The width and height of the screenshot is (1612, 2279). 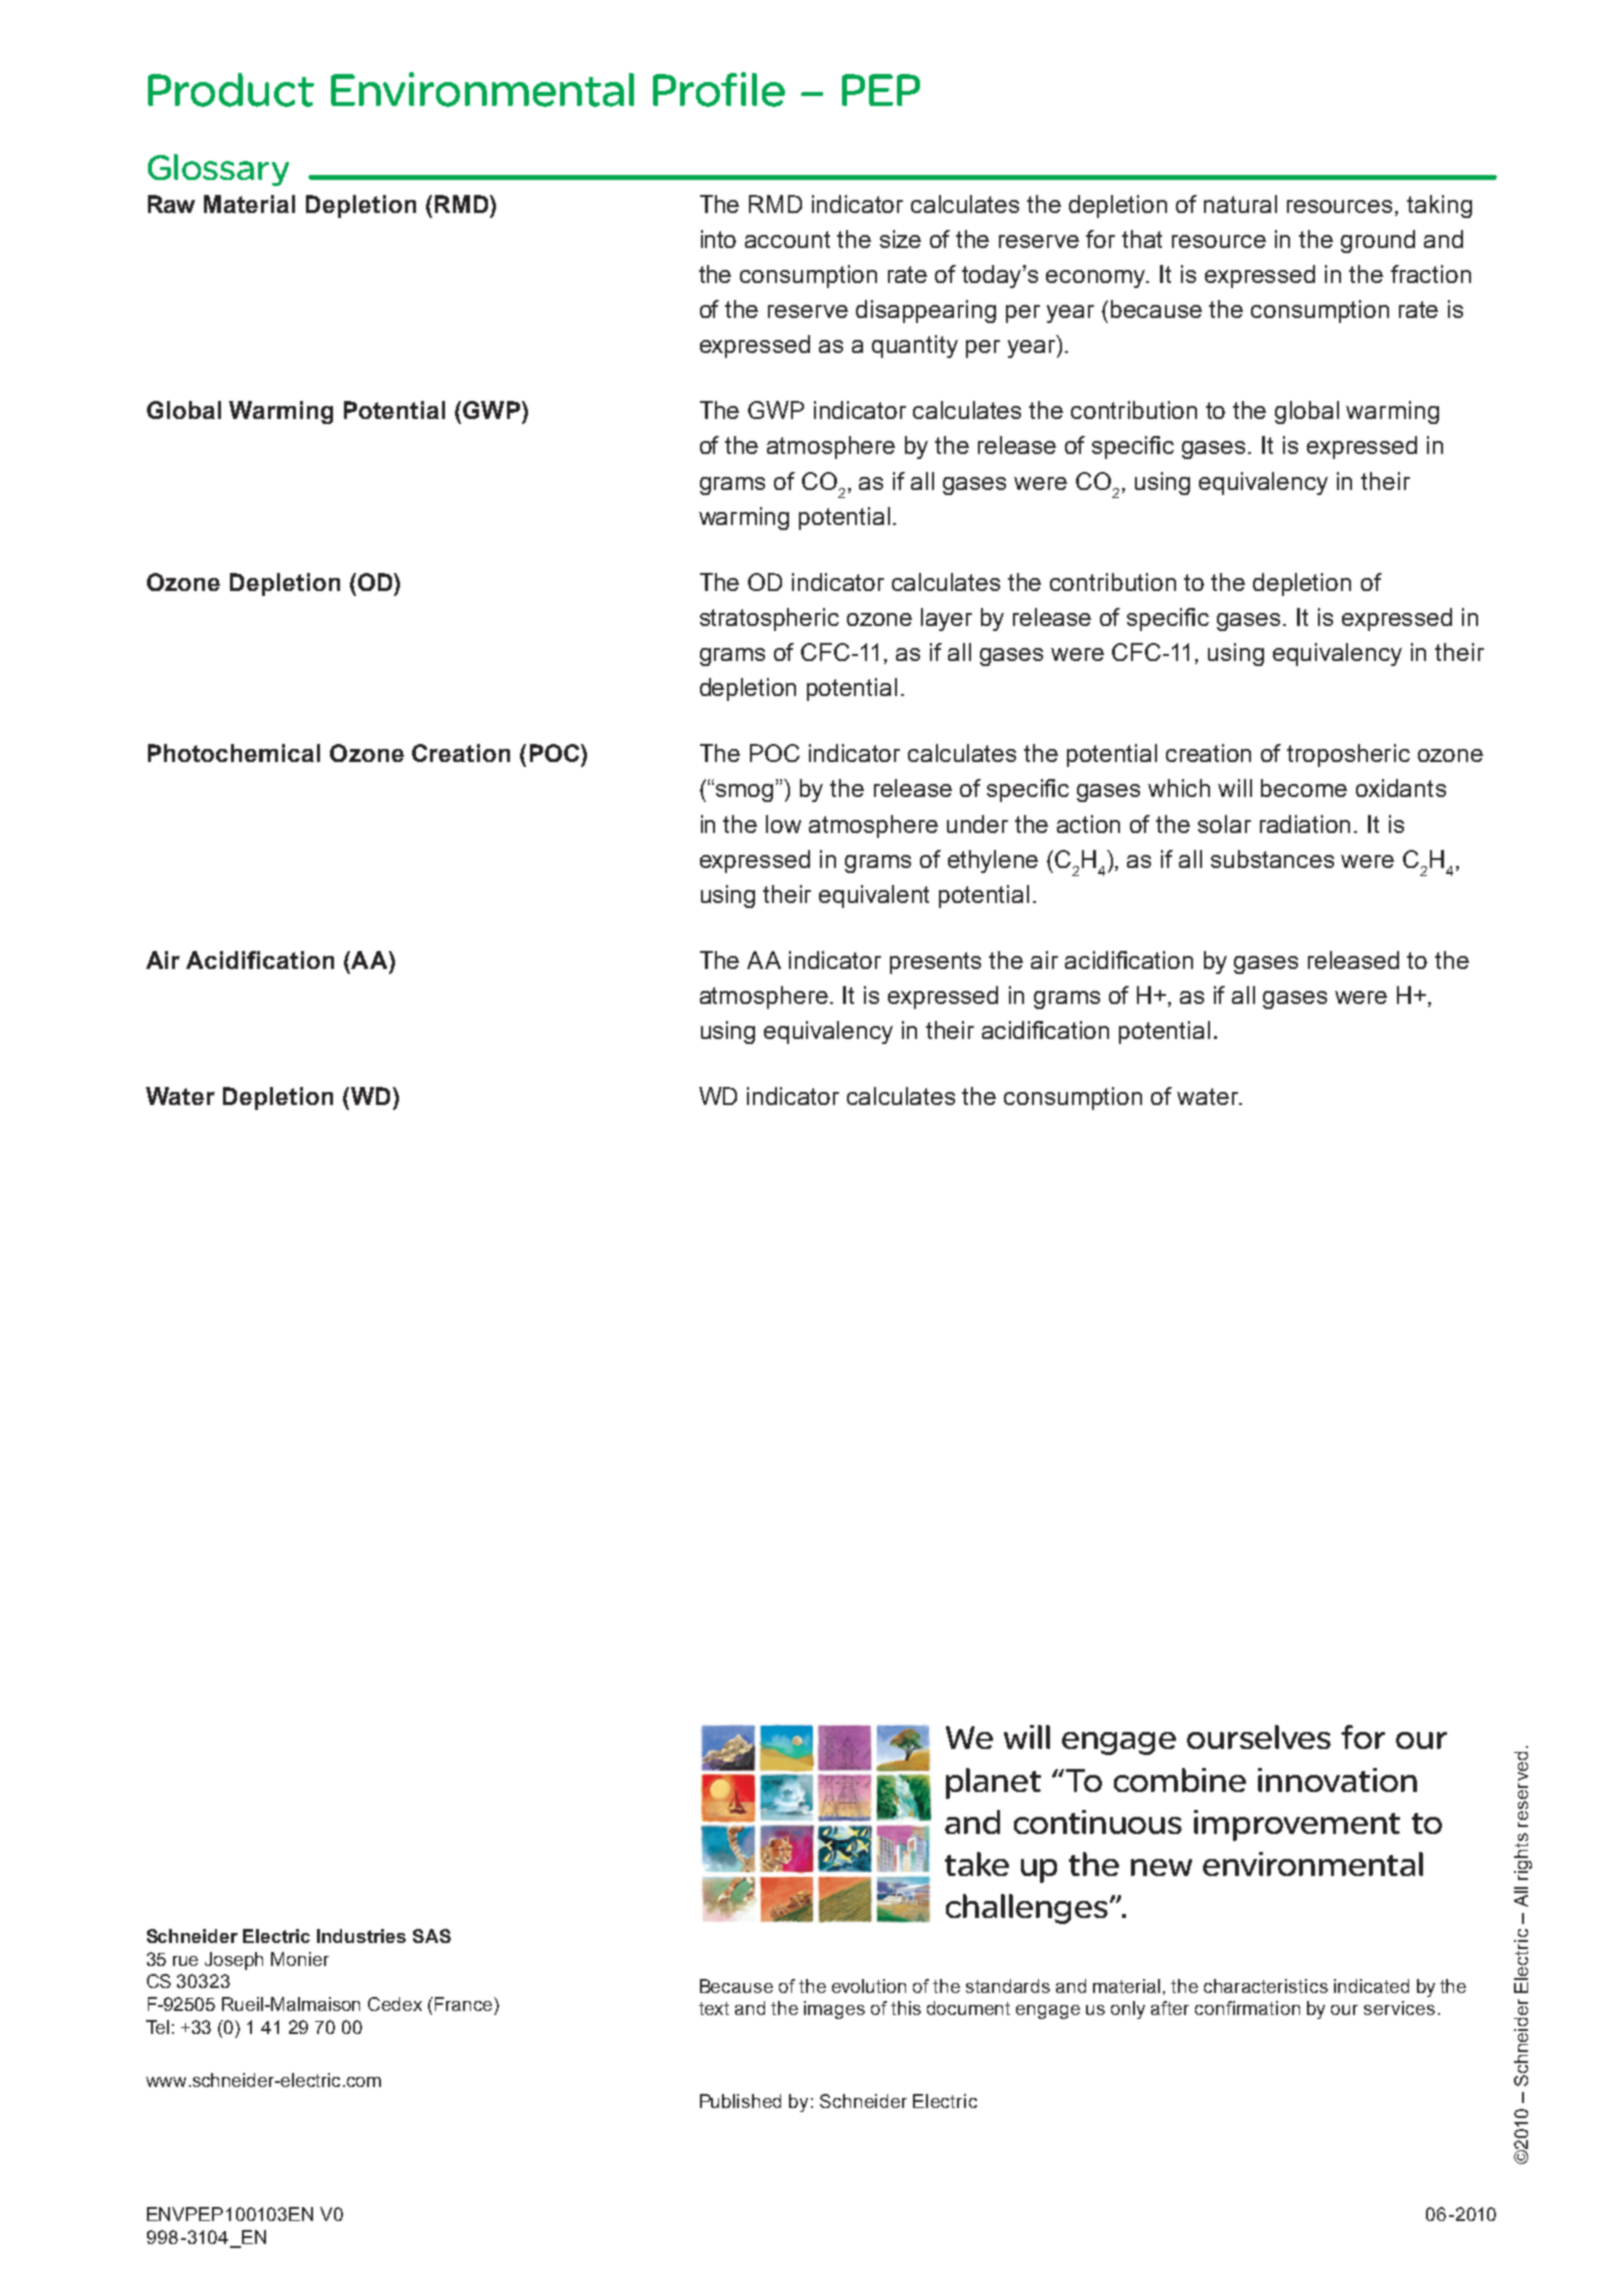 What do you see at coordinates (935, 963) in the screenshot?
I see `presents` at bounding box center [935, 963].
